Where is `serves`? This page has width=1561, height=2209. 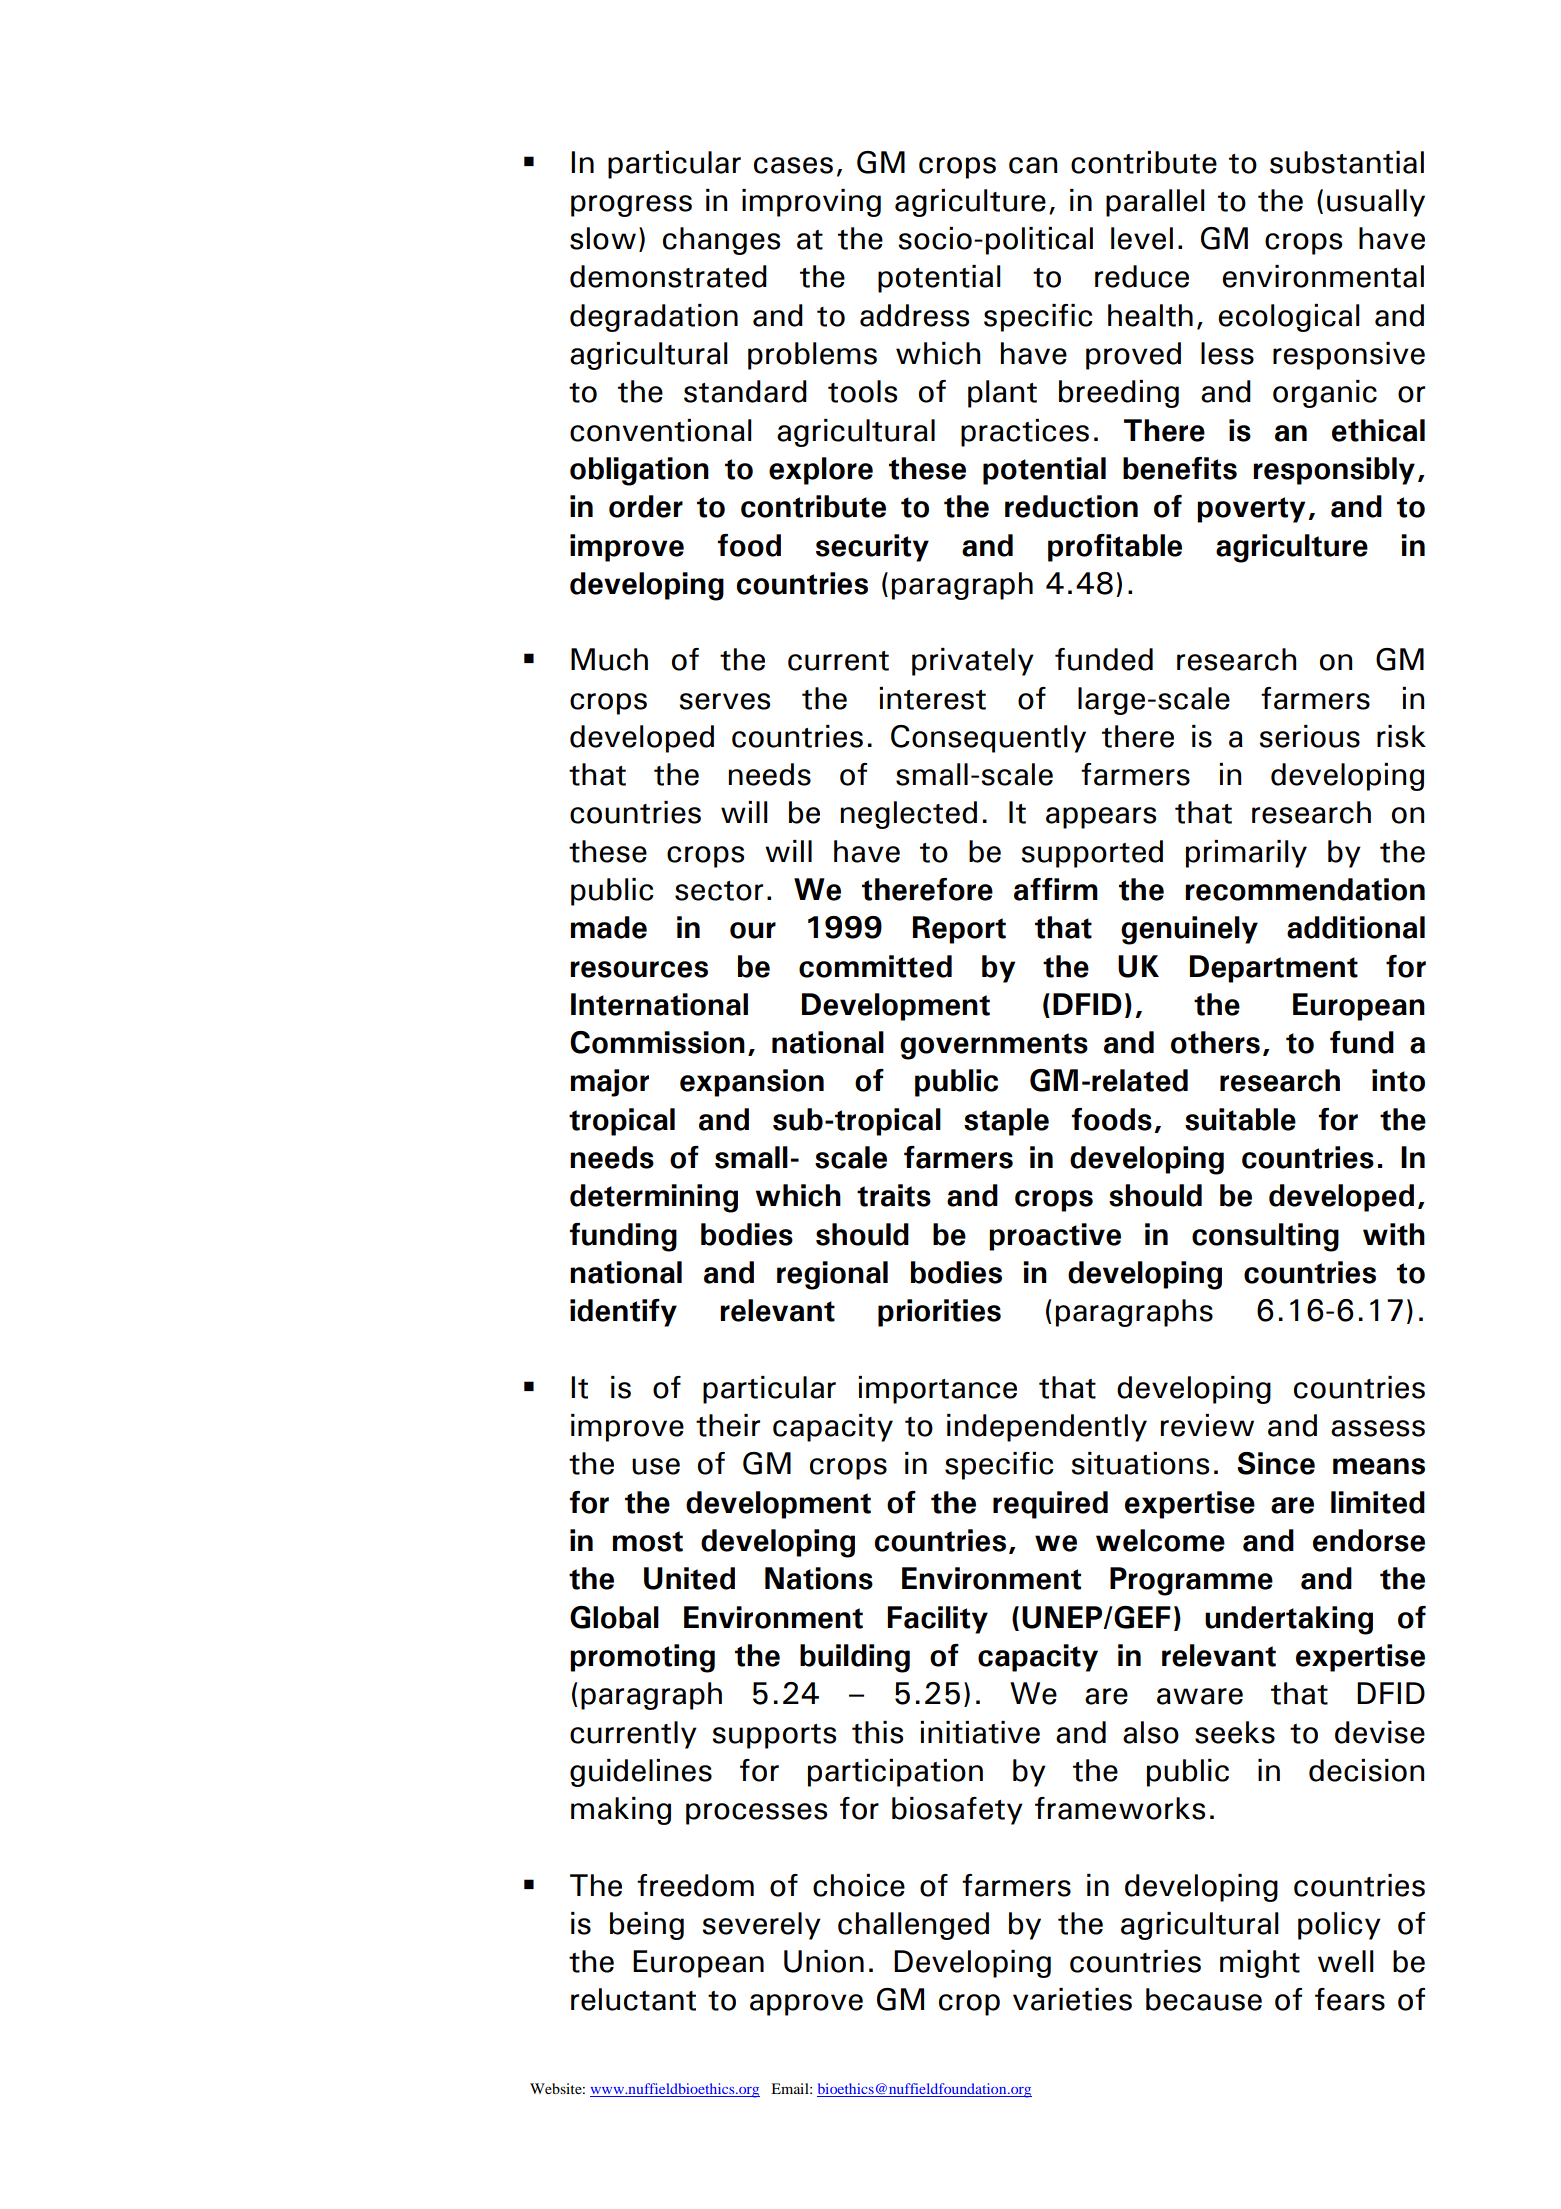 serves is located at coordinates (724, 701).
